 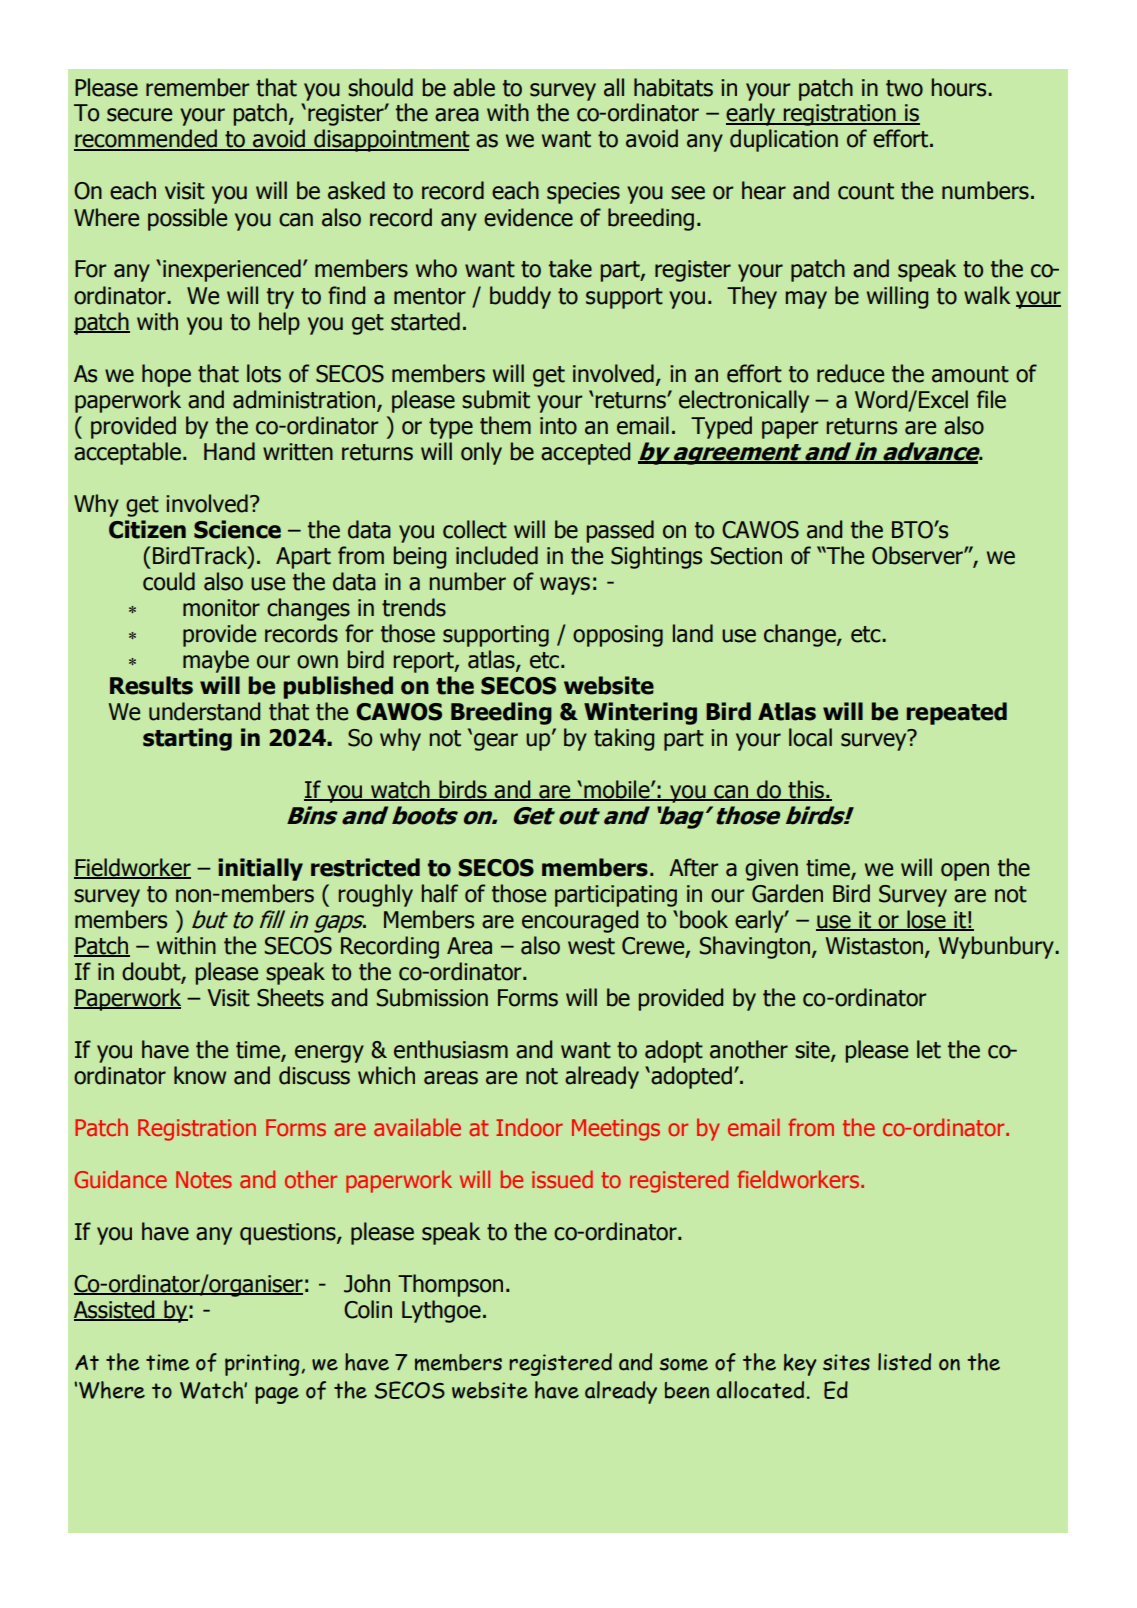 What do you see at coordinates (558, 426) in the screenshot?
I see `into` at bounding box center [558, 426].
